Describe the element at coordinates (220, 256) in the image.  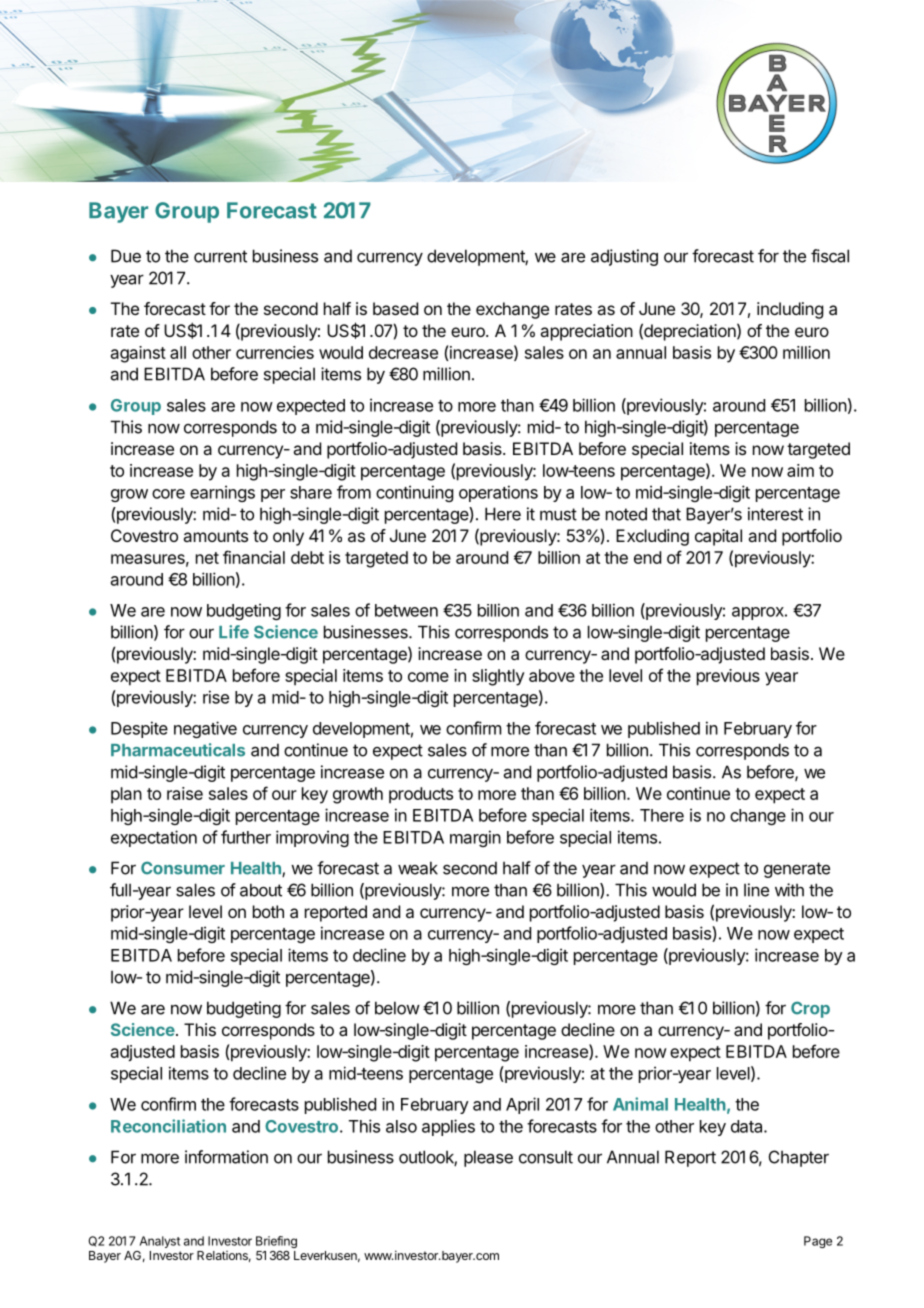
I see `current` at that location.
